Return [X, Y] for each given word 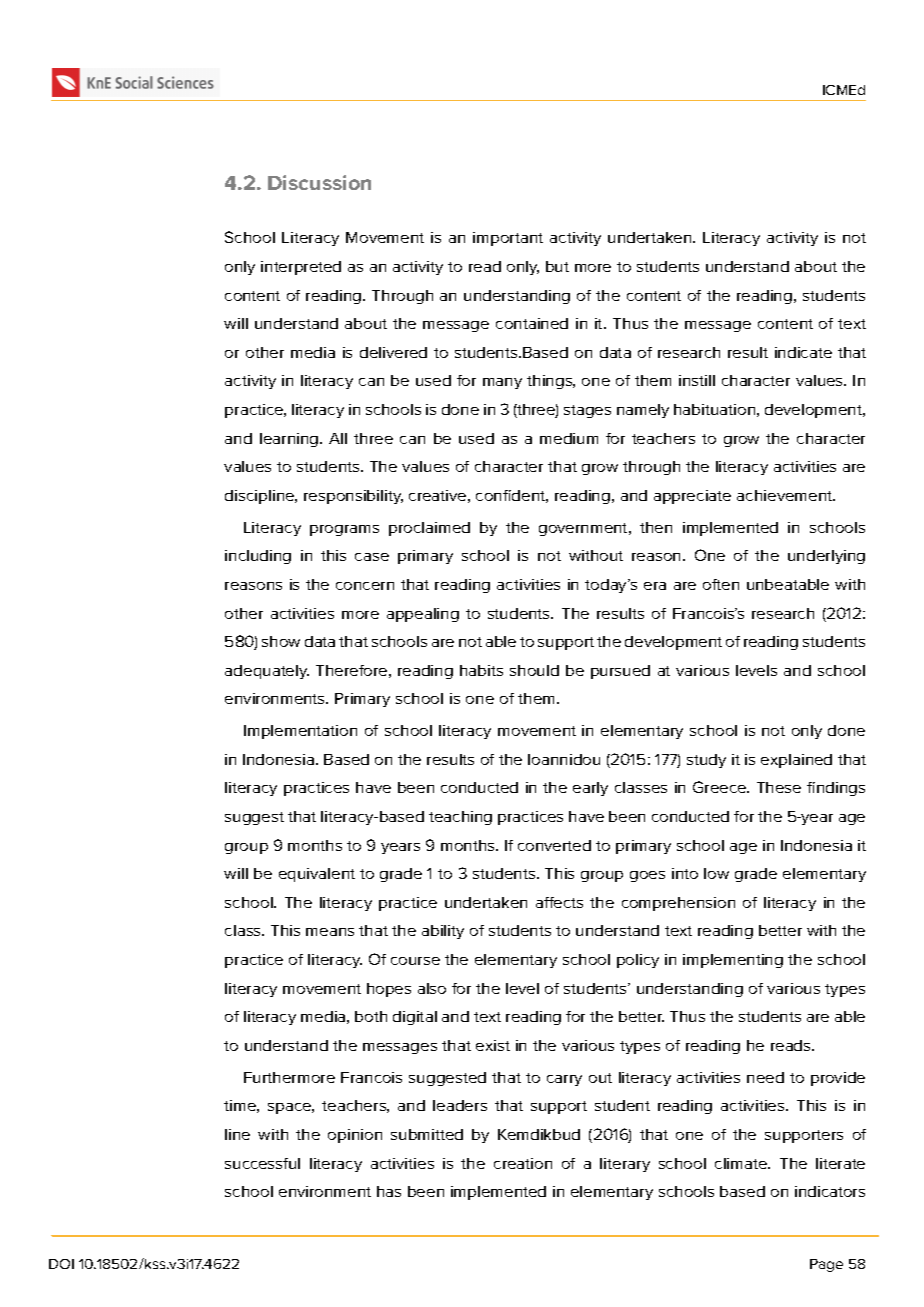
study [706, 761]
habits [481, 670]
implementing [733, 961]
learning [290, 440]
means [330, 932]
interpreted [301, 268]
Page [826, 1265]
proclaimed [429, 529]
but [557, 266]
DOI [61, 1264]
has [389, 1191]
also [432, 988]
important [508, 239]
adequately [267, 672]
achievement [786, 495]
